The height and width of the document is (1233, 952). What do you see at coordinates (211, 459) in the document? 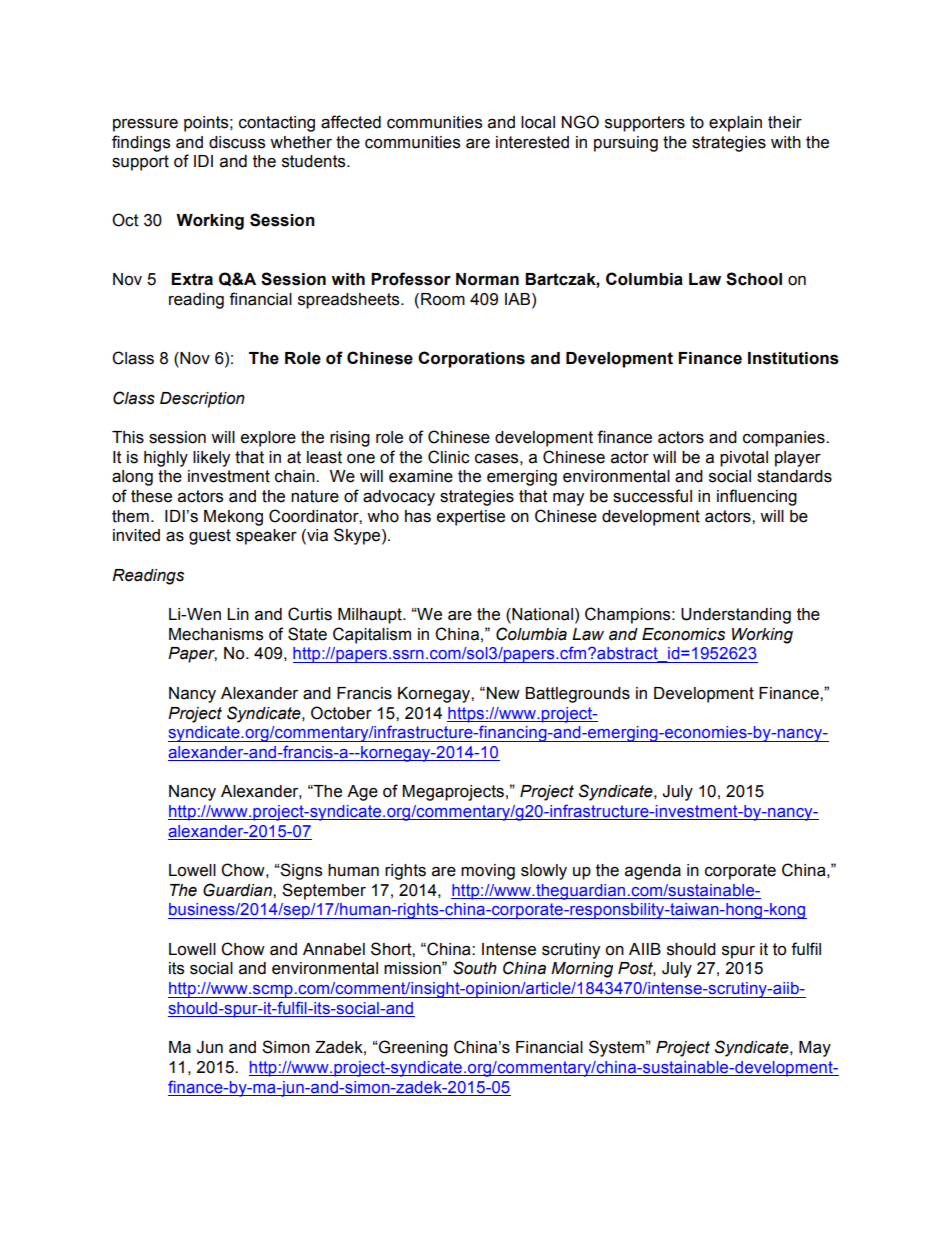
I see `likely` at bounding box center [211, 459].
